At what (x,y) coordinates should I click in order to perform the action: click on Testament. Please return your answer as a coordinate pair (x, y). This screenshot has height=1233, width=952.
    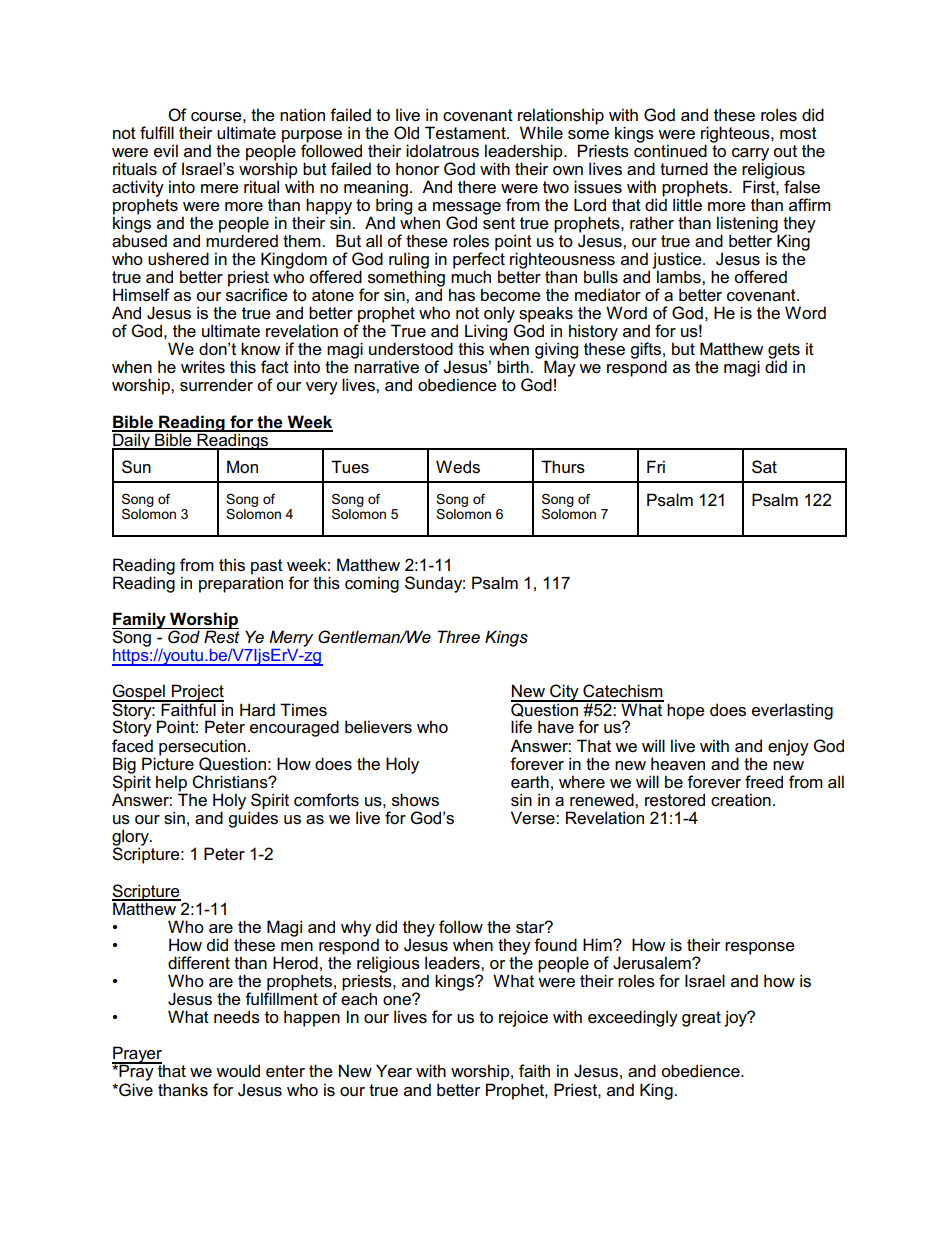
    Looking at the image, I should click on (466, 133).
